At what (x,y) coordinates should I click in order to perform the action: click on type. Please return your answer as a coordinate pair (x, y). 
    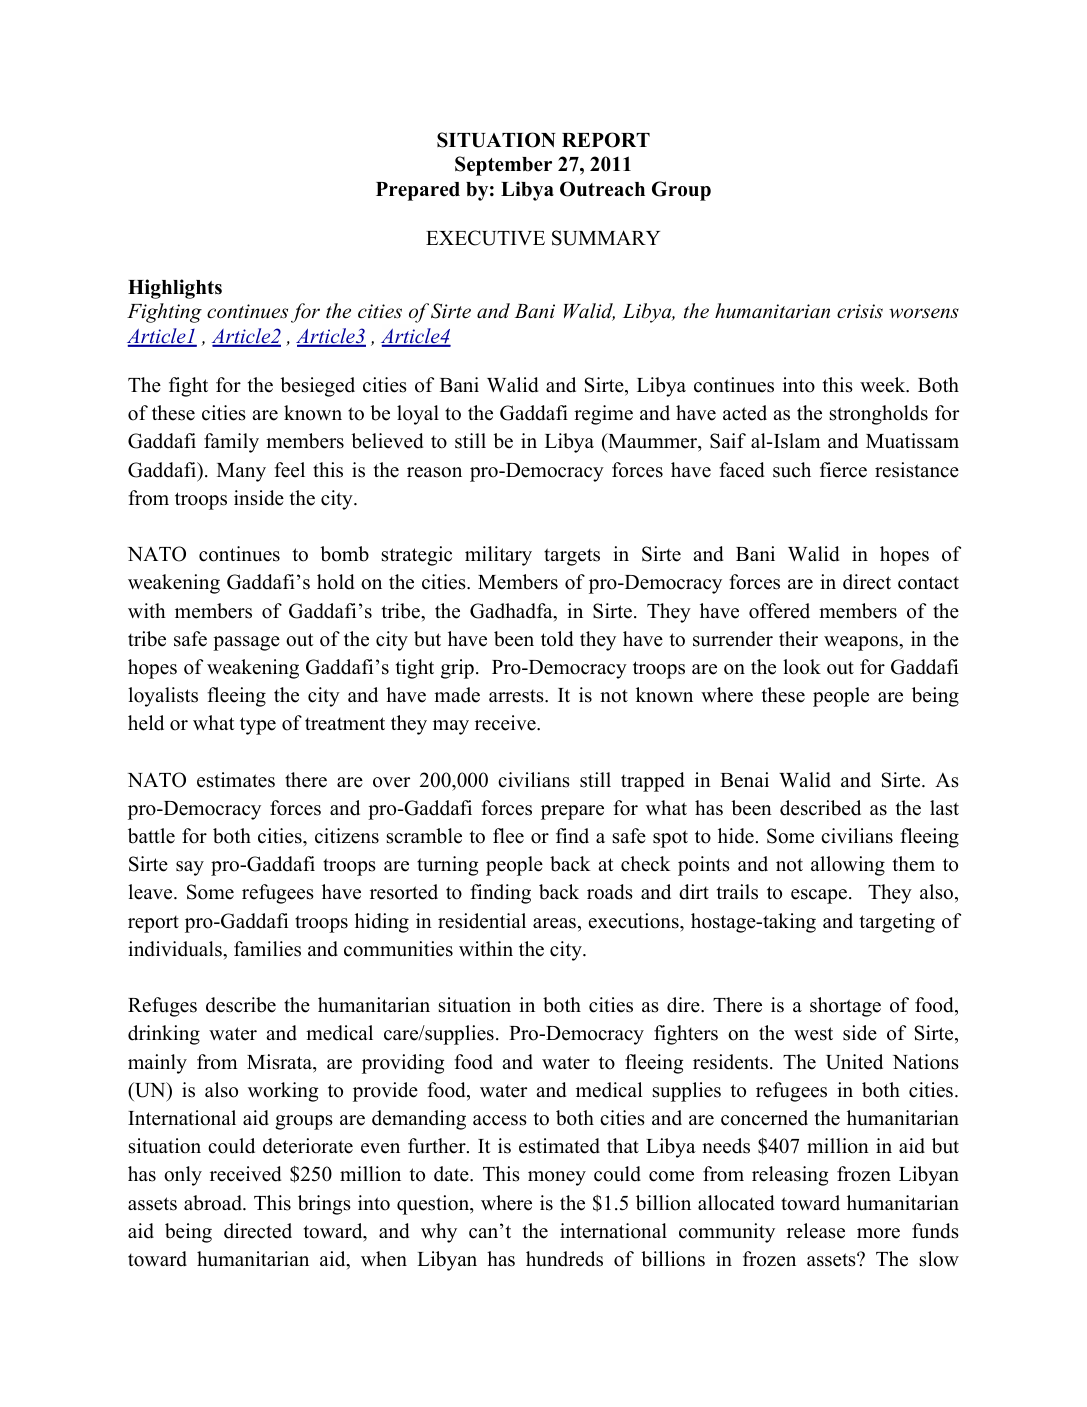
    Looking at the image, I should click on (258, 726).
